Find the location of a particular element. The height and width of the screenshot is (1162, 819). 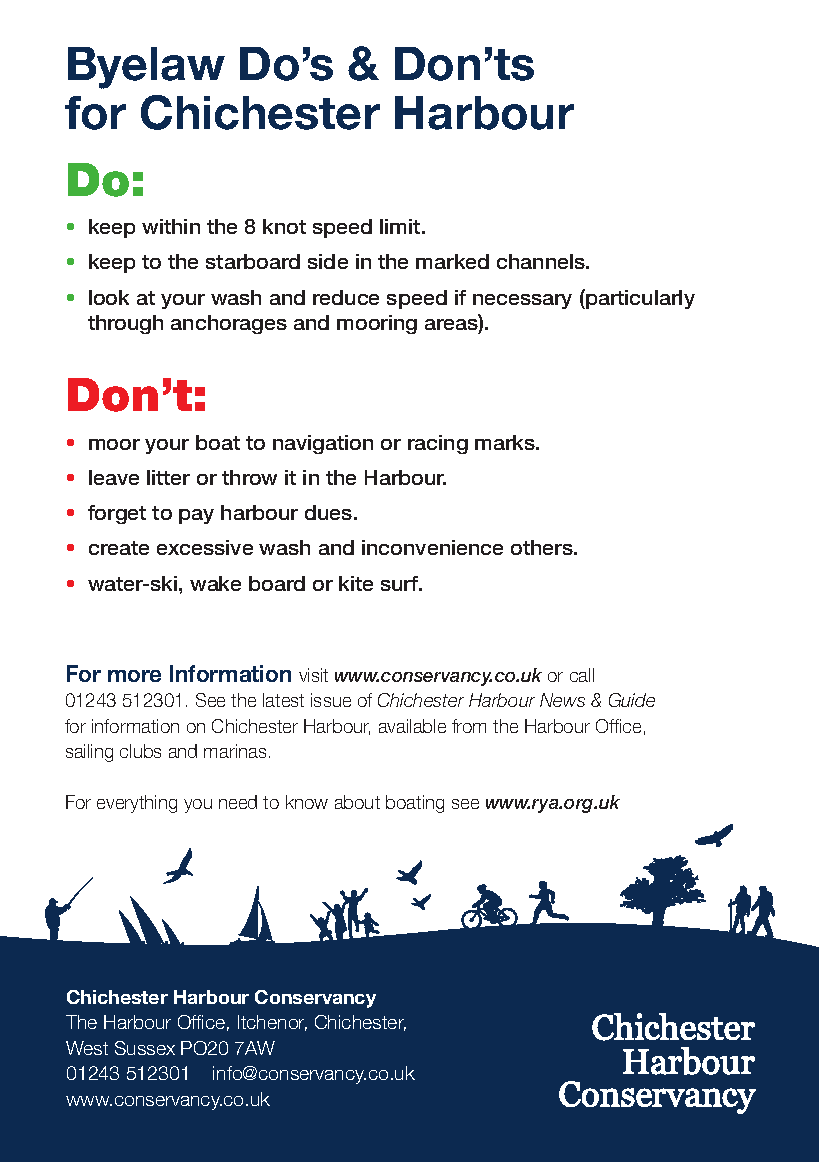

side is located at coordinates (328, 261).
